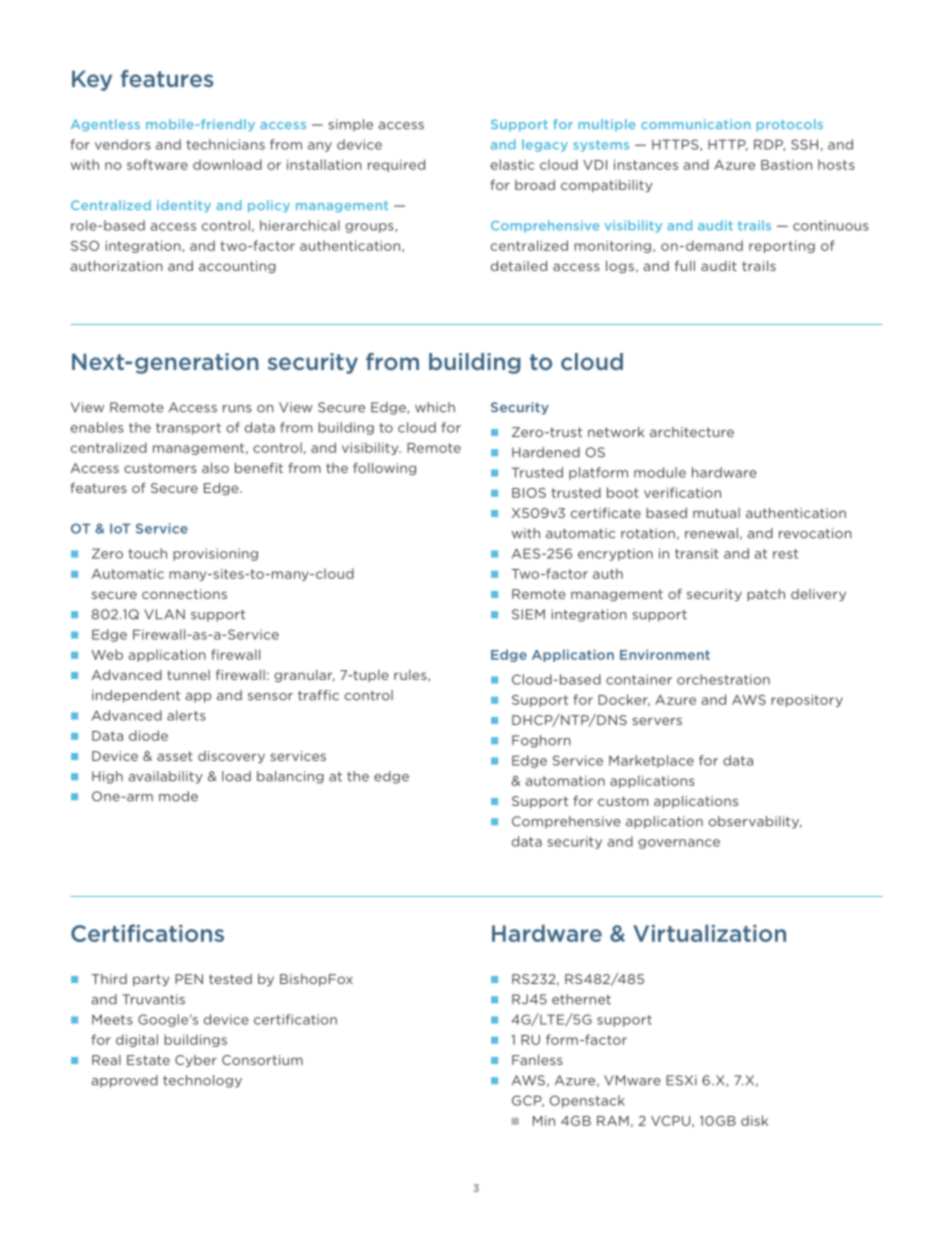 The width and height of the screenshot is (952, 1233). Describe the element at coordinates (188, 429) in the screenshot. I see `transport` at that location.
